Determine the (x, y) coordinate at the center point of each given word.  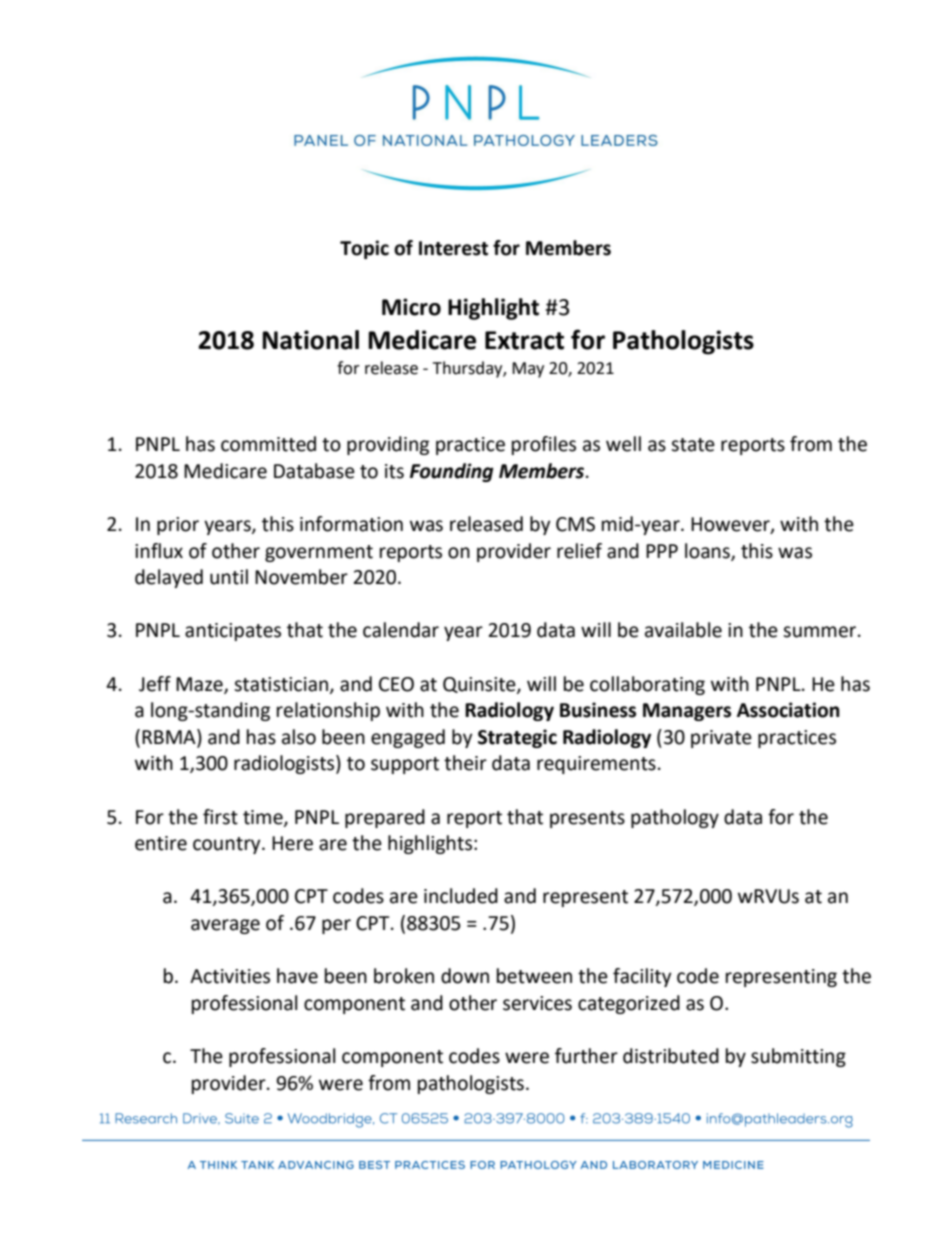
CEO (396, 684)
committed (268, 444)
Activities (230, 976)
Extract (524, 340)
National (310, 340)
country (228, 845)
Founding (452, 472)
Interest (453, 248)
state (693, 445)
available (683, 630)
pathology (675, 818)
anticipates (233, 632)
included (461, 896)
